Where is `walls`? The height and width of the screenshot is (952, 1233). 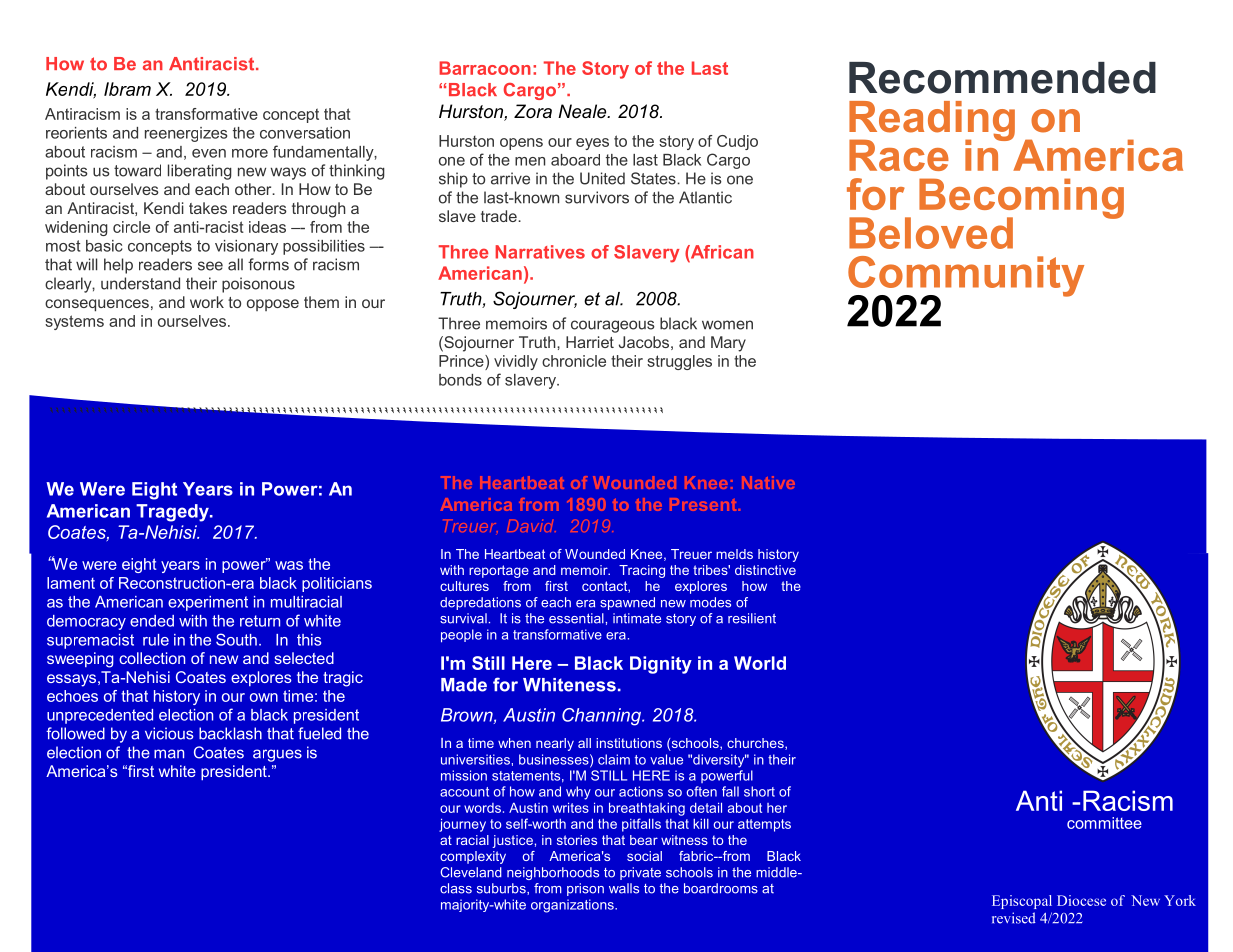 walls is located at coordinates (624, 888).
